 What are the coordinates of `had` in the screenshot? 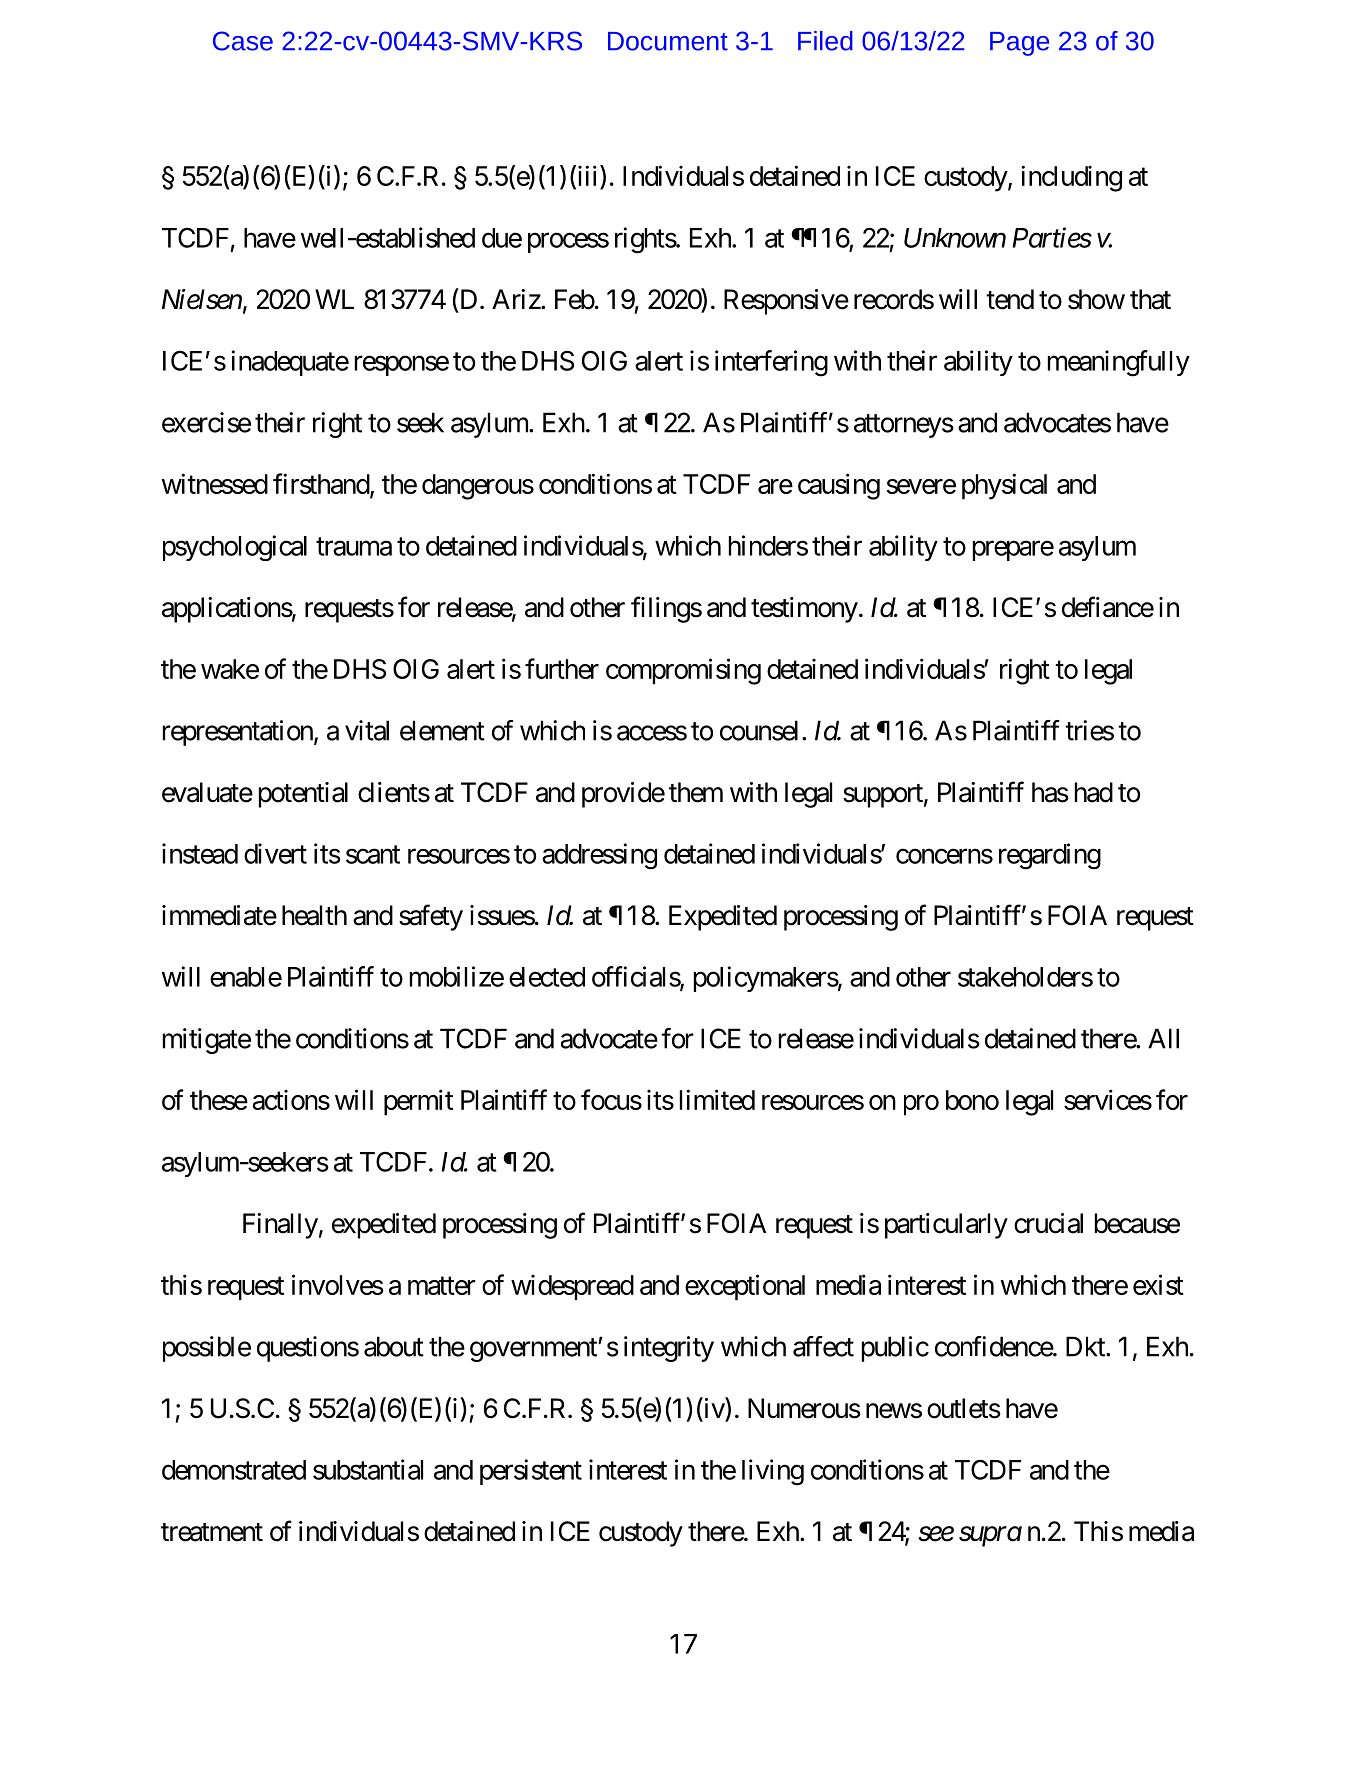 It's located at (1094, 792).
